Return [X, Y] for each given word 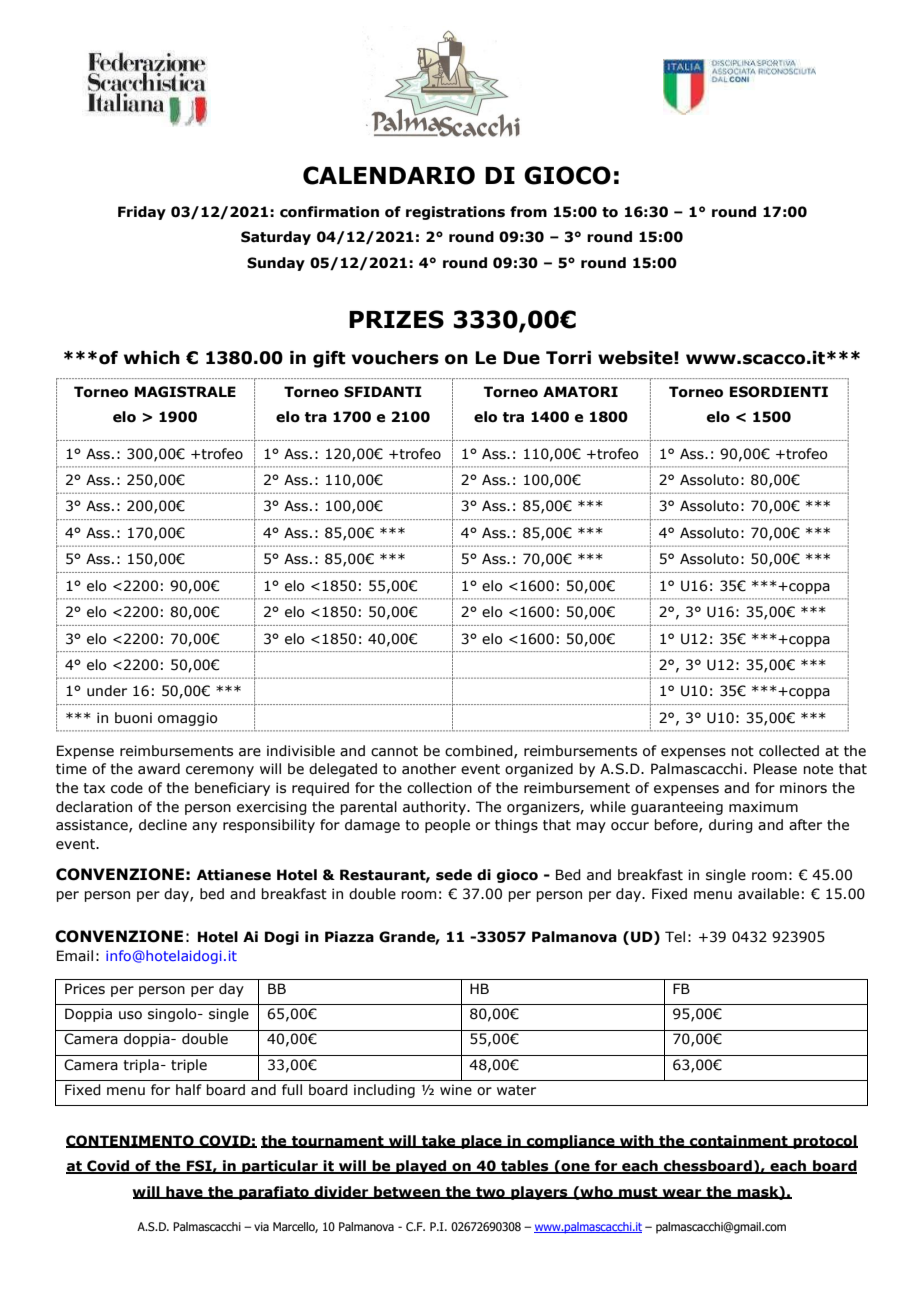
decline [163, 825]
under [107, 691]
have [184, 1192]
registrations [455, 213]
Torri [568, 358]
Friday [142, 213]
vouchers [395, 358]
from [528, 212]
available [768, 894]
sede [454, 875]
